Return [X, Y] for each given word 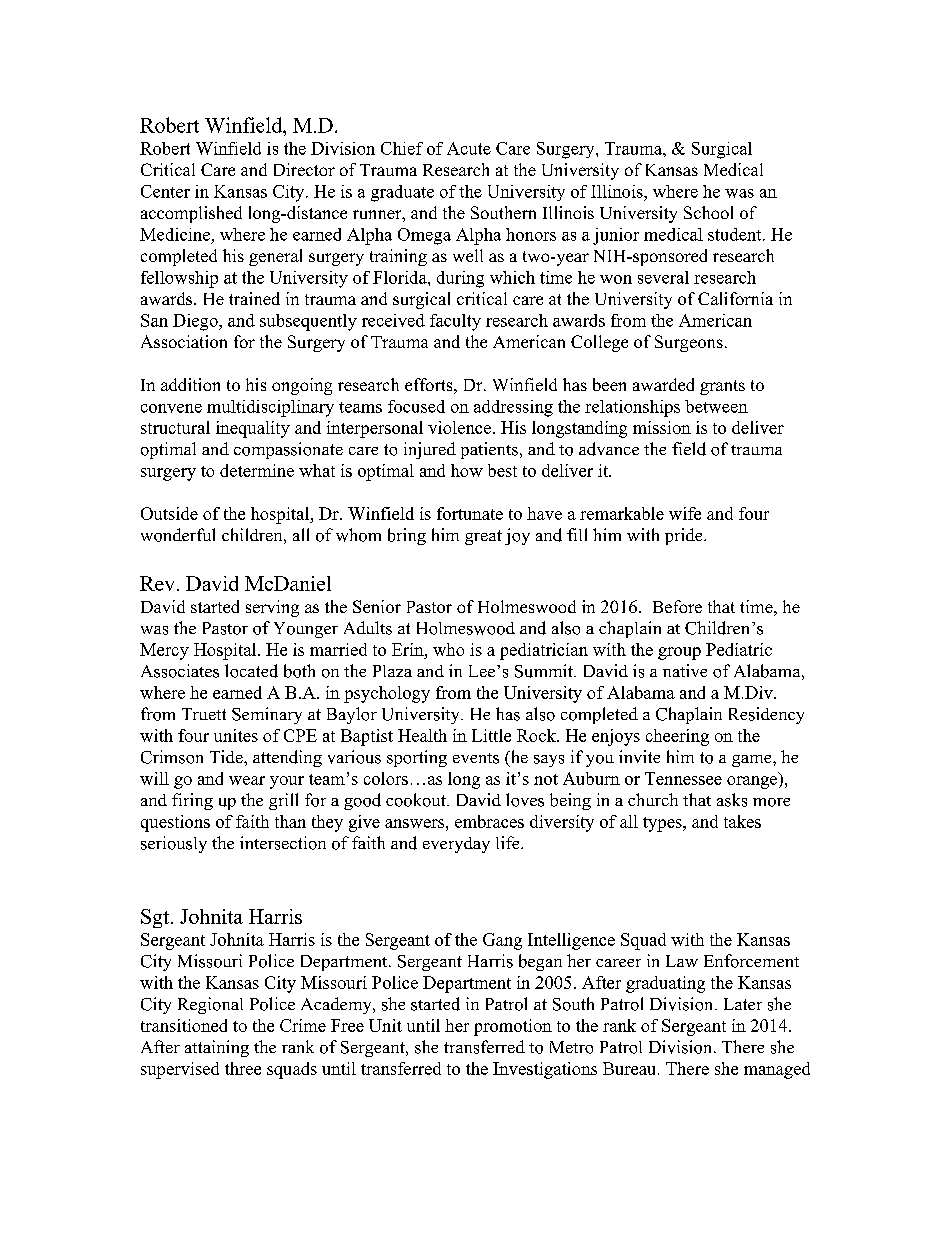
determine [257, 470]
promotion [513, 1027]
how [467, 470]
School [708, 212]
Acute [469, 148]
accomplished [191, 214]
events [476, 758]
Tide [227, 756]
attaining [217, 1048]
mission [662, 427]
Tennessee [683, 778]
